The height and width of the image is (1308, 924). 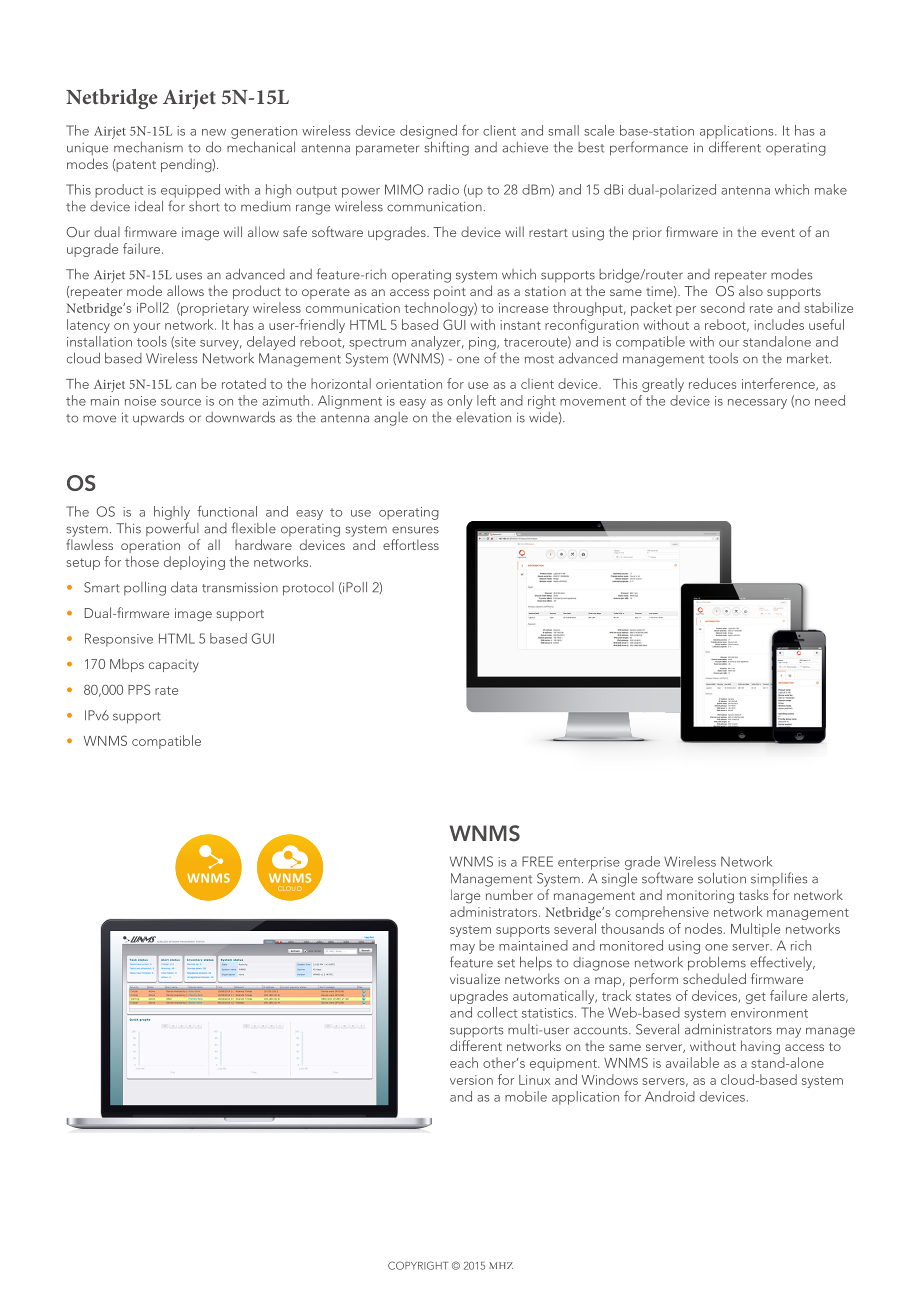 What do you see at coordinates (150, 546) in the image?
I see `operation` at bounding box center [150, 546].
